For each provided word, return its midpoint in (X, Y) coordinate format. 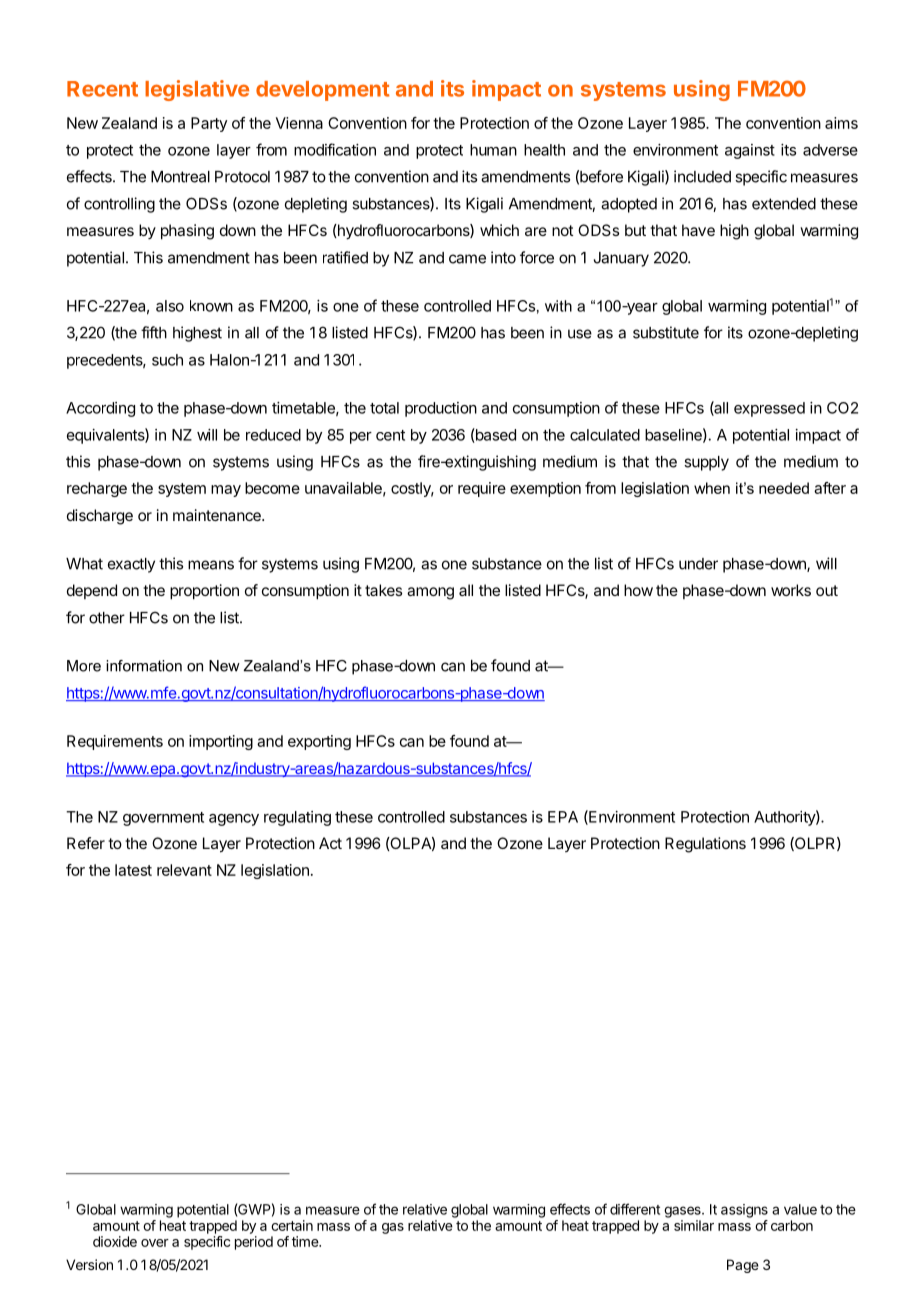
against (750, 151)
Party (209, 124)
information (144, 666)
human (493, 150)
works (791, 590)
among (430, 593)
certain (292, 1225)
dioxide (115, 1241)
